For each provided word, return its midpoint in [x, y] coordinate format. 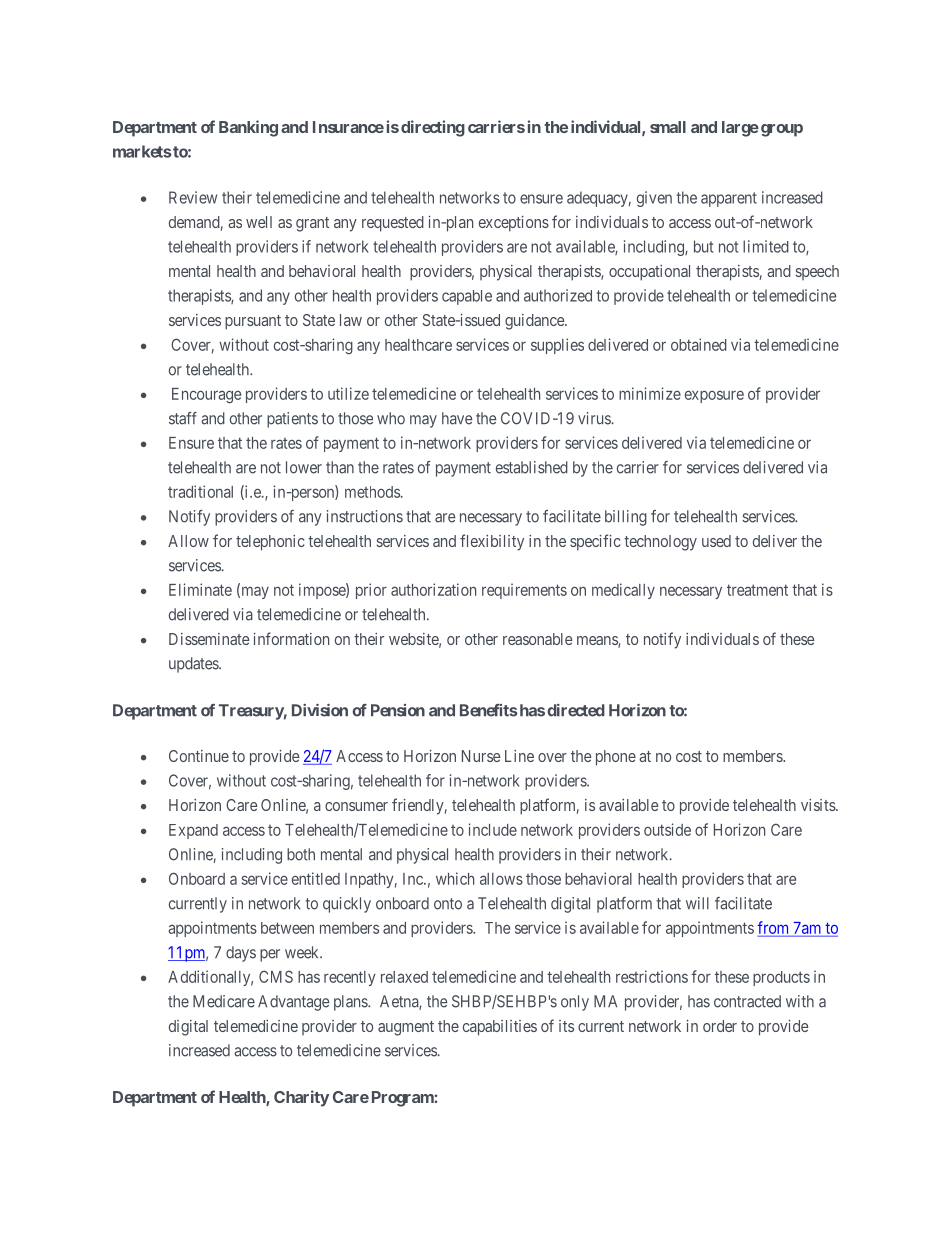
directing [433, 128]
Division [320, 710]
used [716, 541]
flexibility [492, 542]
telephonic [270, 543]
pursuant [253, 322]
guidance [535, 322]
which [455, 878]
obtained [699, 344]
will [697, 903]
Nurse [481, 756]
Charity [301, 1098]
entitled [316, 878]
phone [616, 758]
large [740, 129]
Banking [248, 128]
